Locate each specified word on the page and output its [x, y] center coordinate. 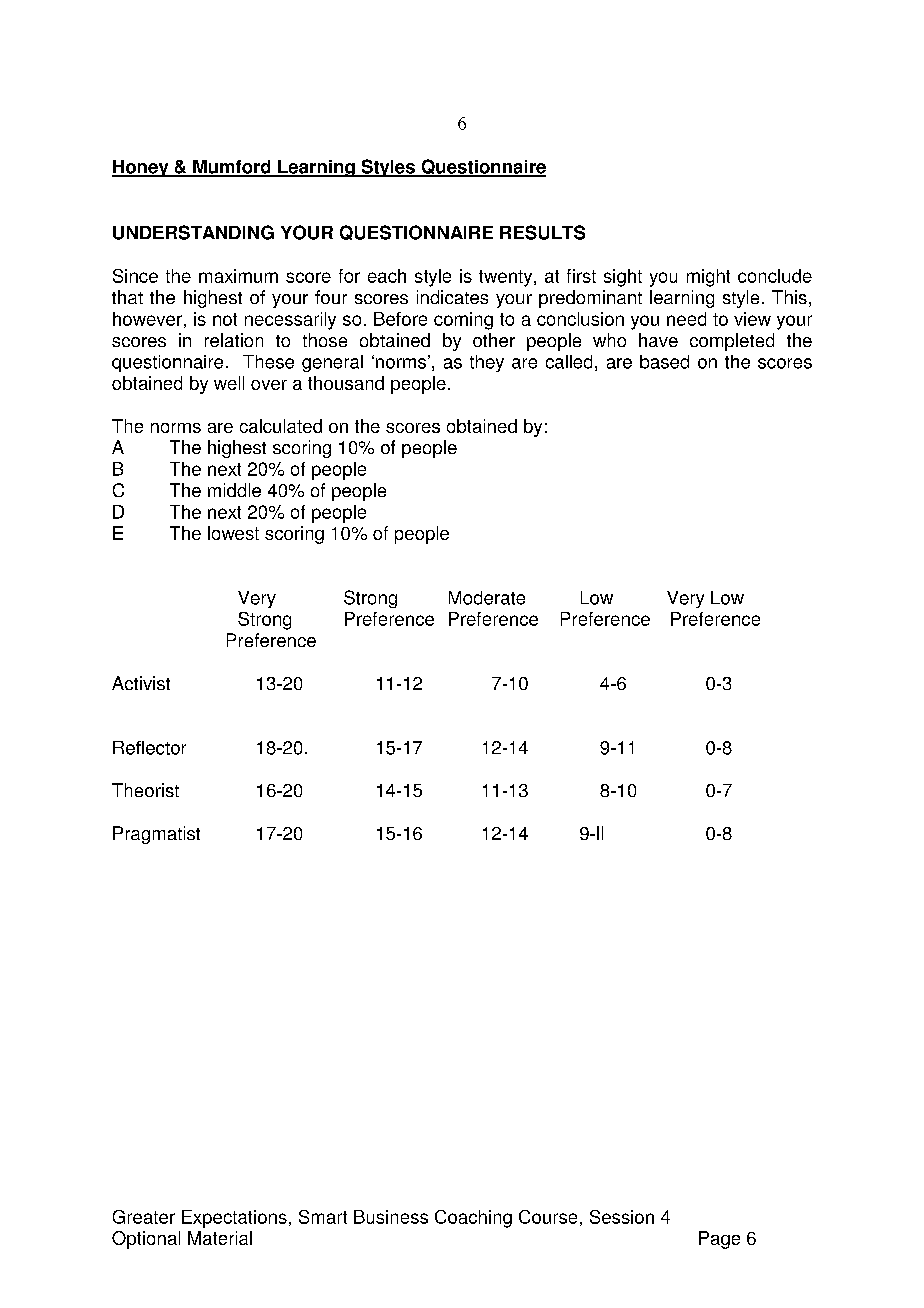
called [569, 362]
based [664, 362]
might [708, 278]
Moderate [487, 598]
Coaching [473, 1219]
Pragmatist [156, 835]
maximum [238, 276]
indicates [452, 297]
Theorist [145, 790]
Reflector [149, 748]
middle [234, 490]
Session [622, 1217]
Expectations [234, 1219]
